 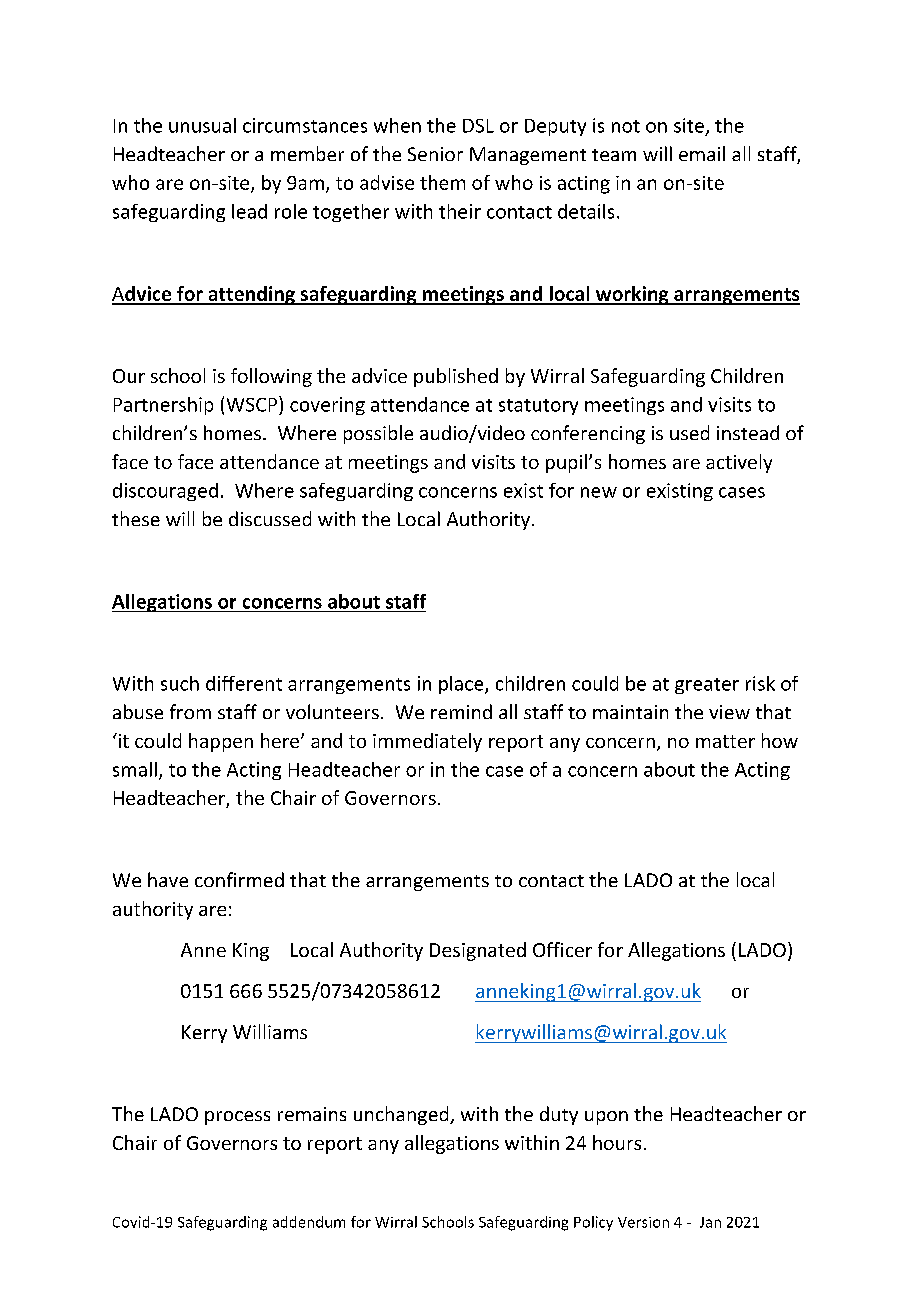 I want to click on confirmed, so click(x=239, y=879).
